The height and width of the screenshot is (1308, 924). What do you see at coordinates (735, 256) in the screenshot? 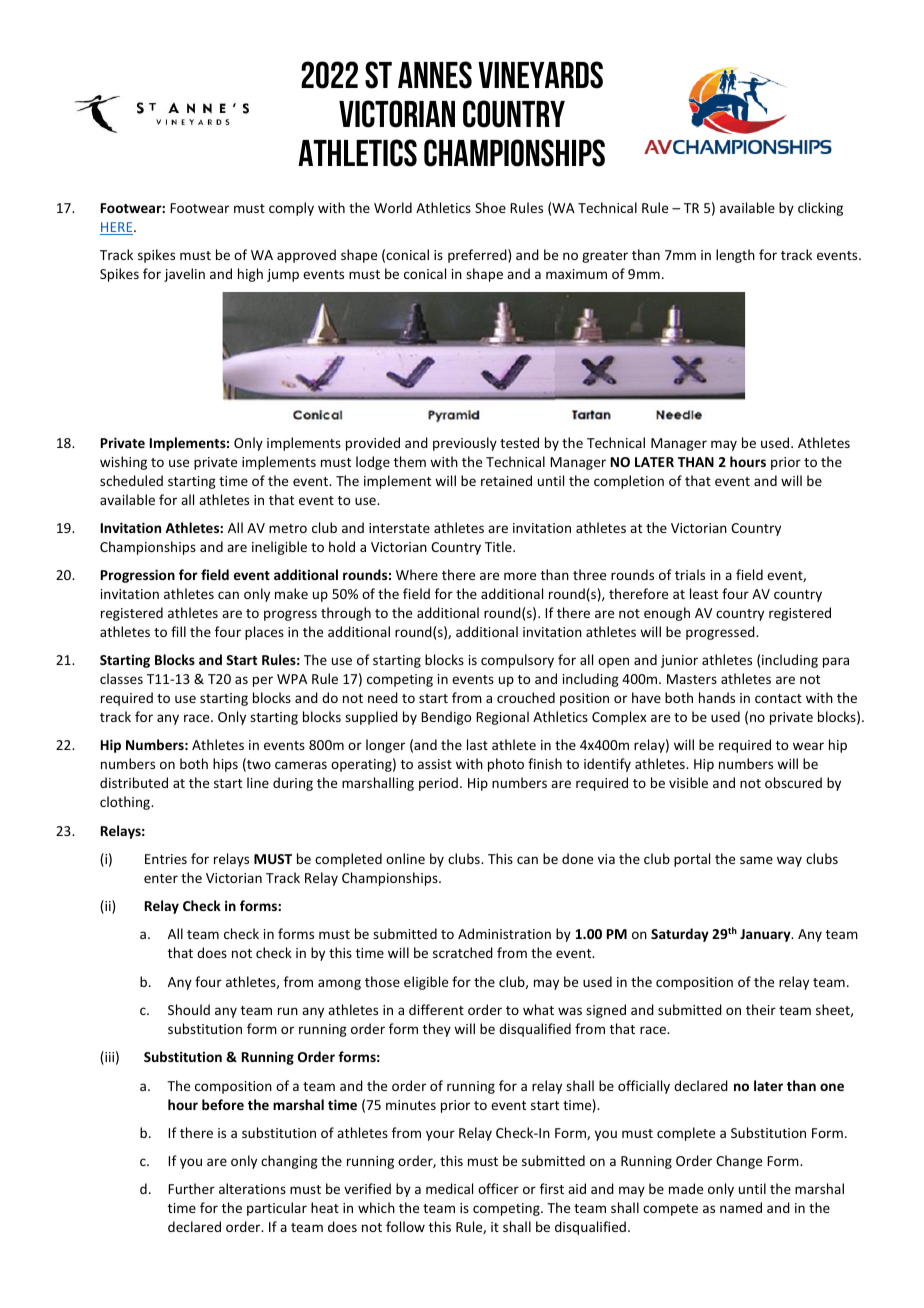
I see `length` at bounding box center [735, 256].
